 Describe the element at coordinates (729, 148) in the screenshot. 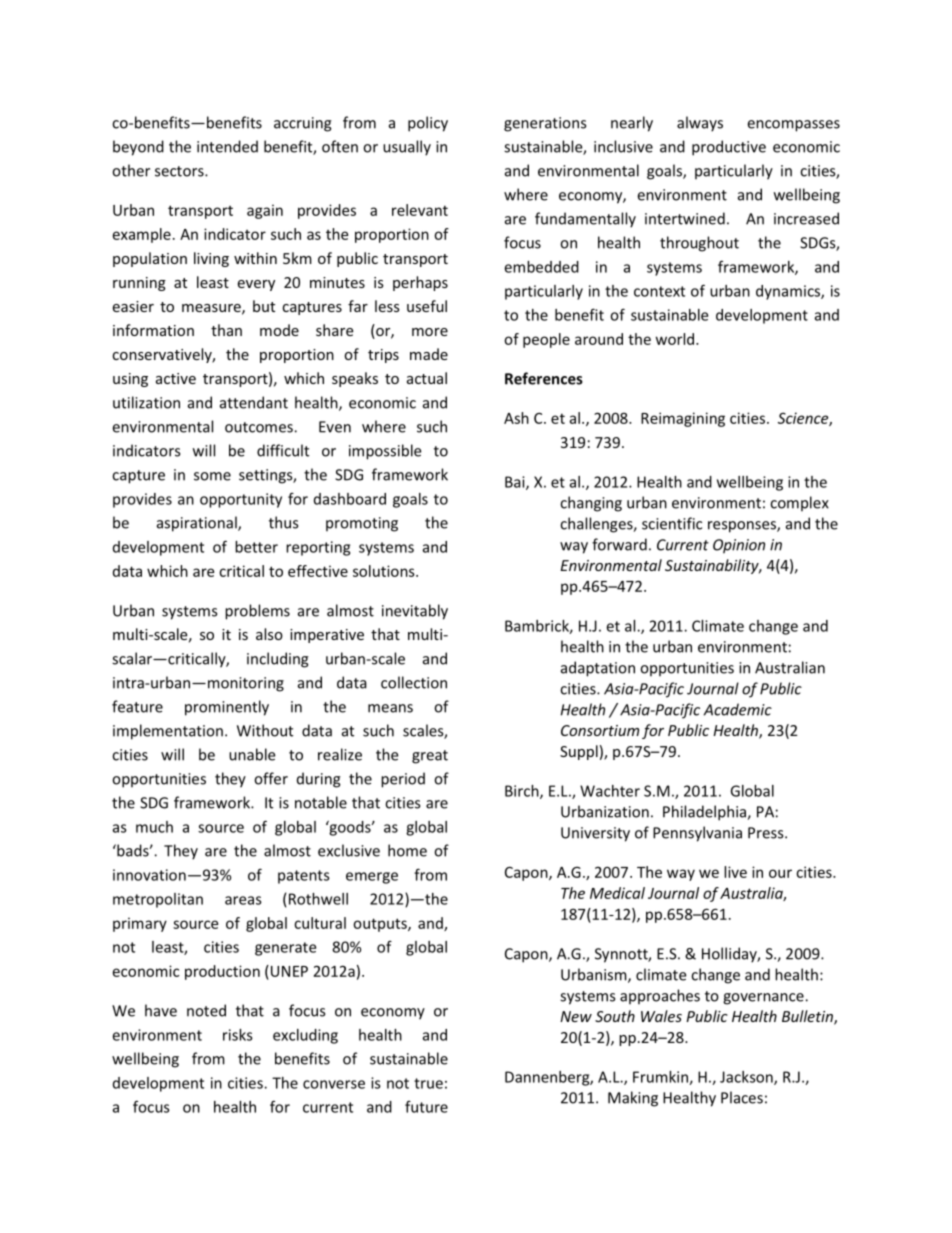

I see `productive` at that location.
